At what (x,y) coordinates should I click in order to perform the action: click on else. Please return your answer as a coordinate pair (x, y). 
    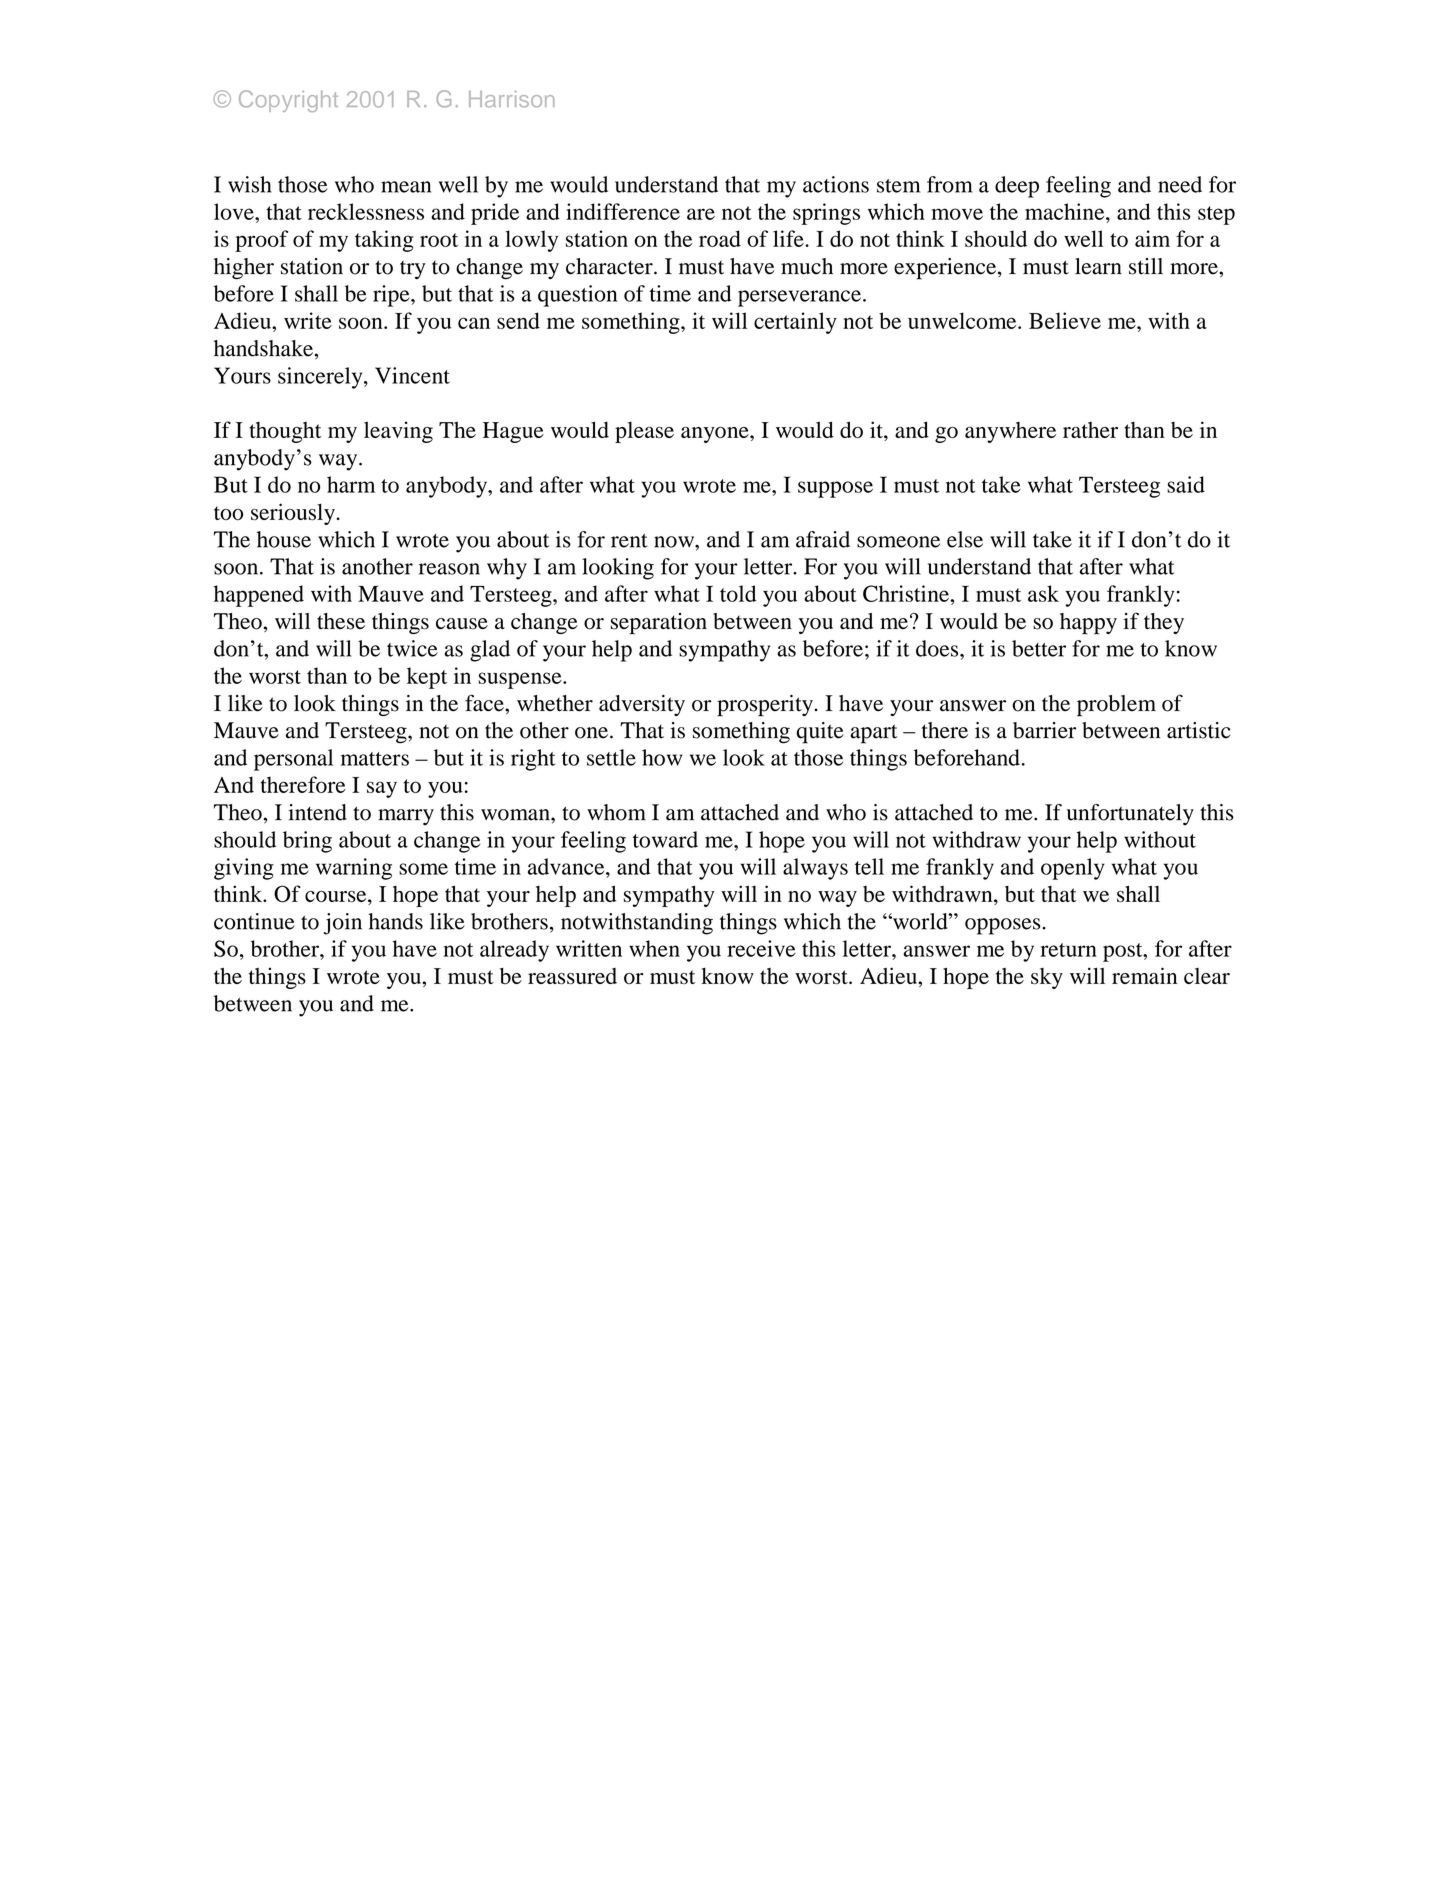
    Looking at the image, I should click on (965, 539).
